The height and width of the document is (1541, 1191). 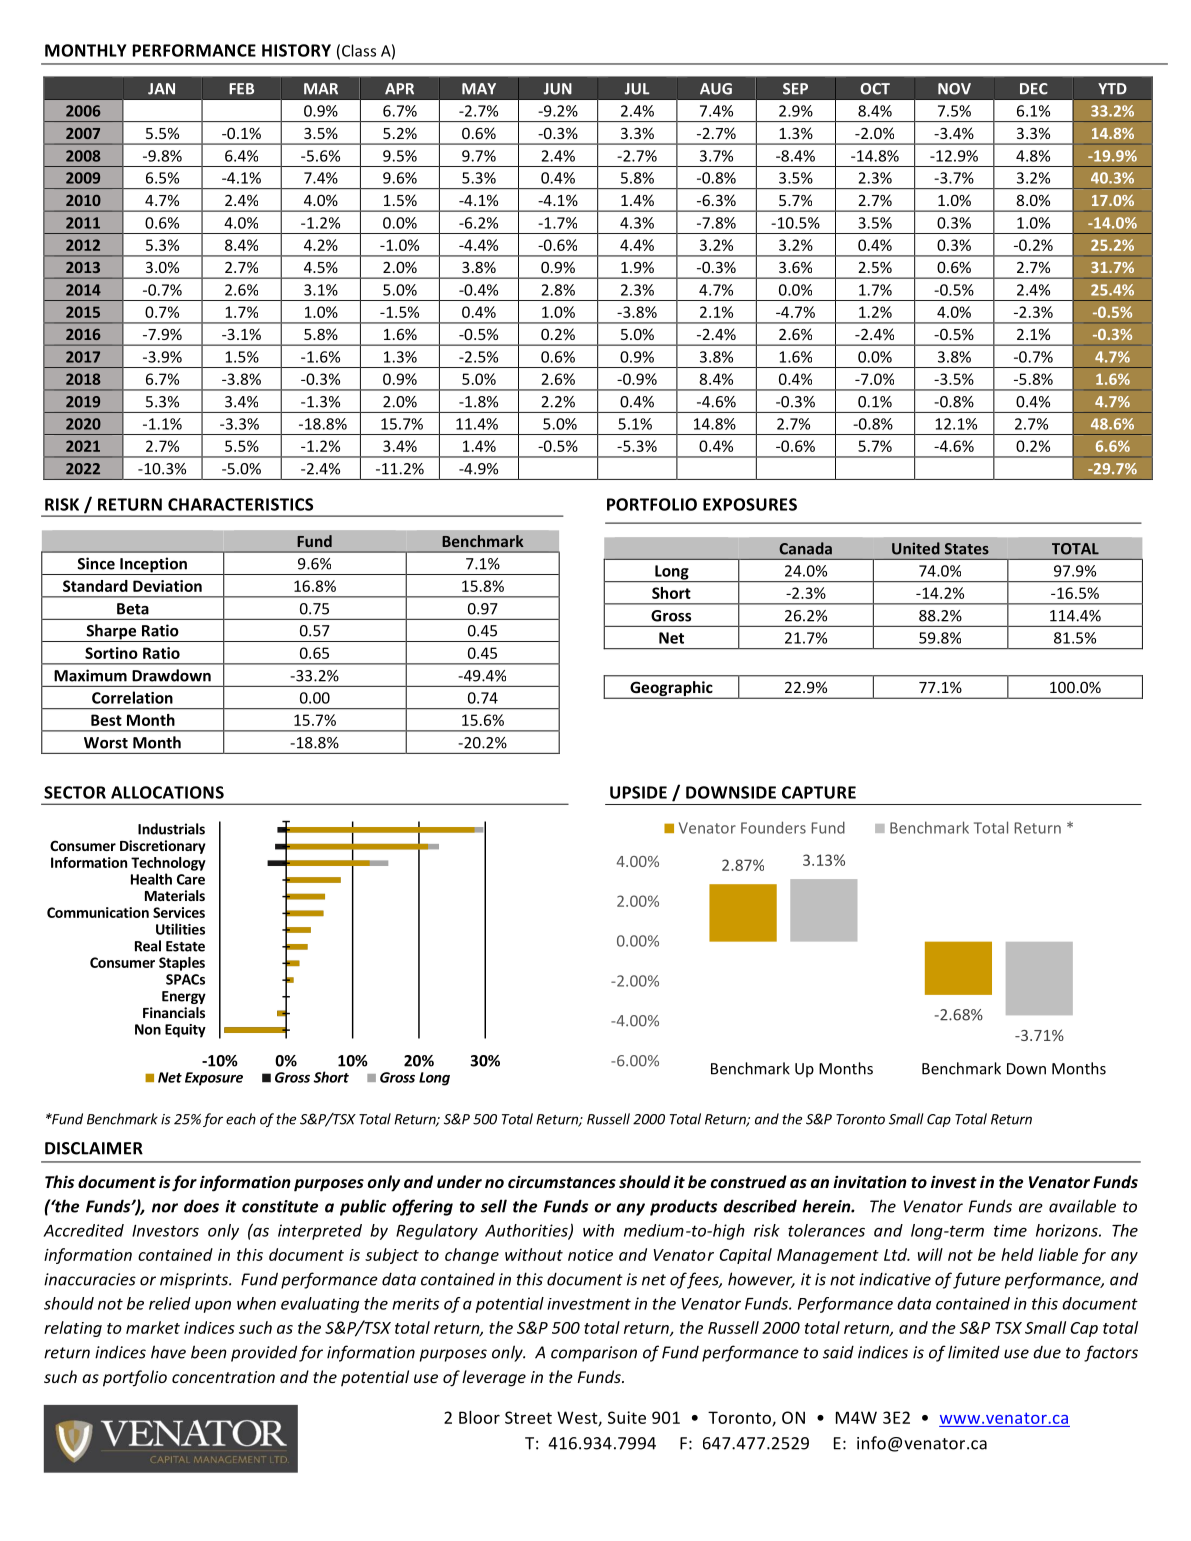 What do you see at coordinates (954, 89) in the document?
I see `NOV` at bounding box center [954, 89].
